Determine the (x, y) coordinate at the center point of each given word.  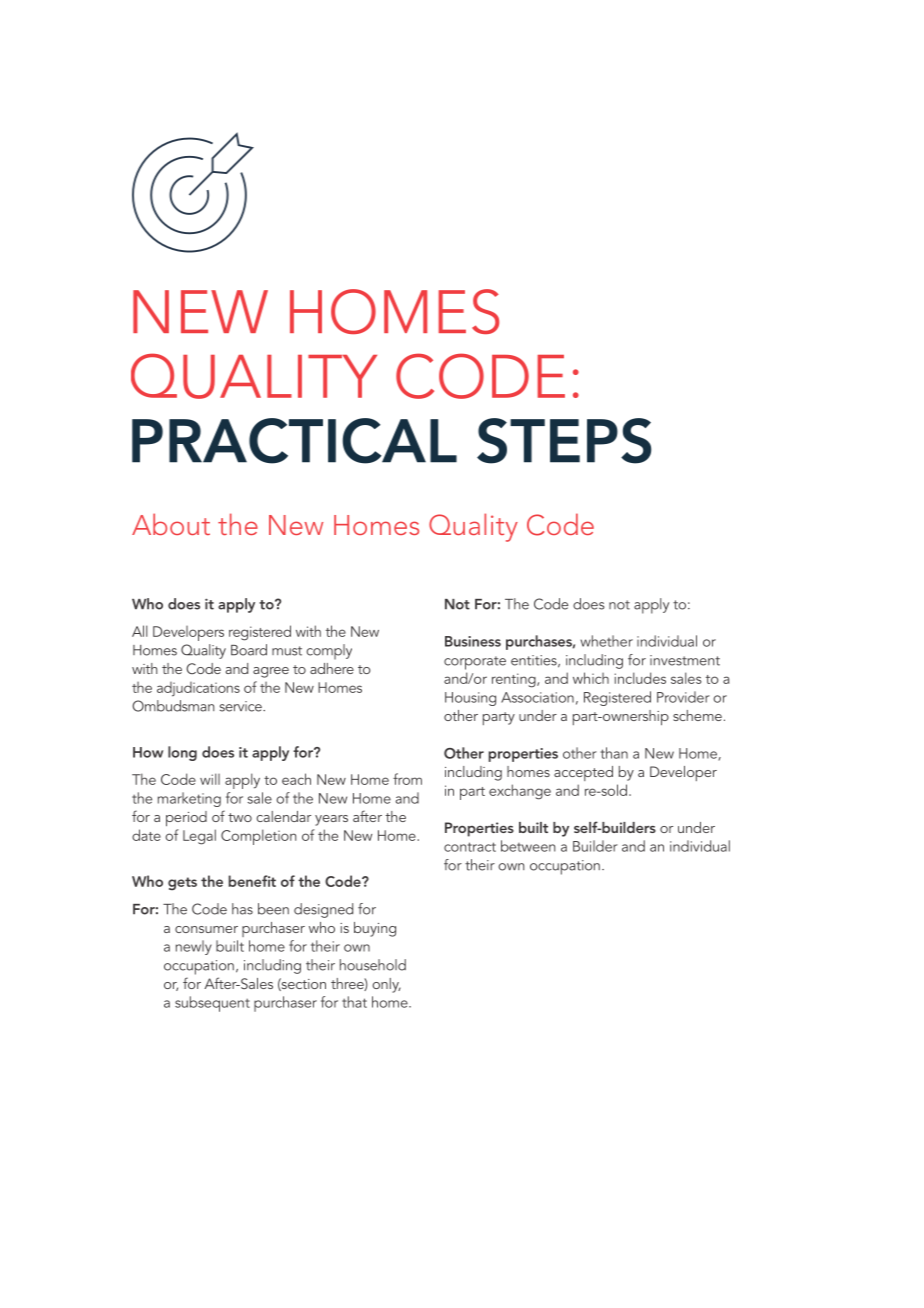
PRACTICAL (294, 441)
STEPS (564, 441)
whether (606, 641)
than (614, 753)
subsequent (212, 1004)
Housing (470, 699)
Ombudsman (173, 706)
